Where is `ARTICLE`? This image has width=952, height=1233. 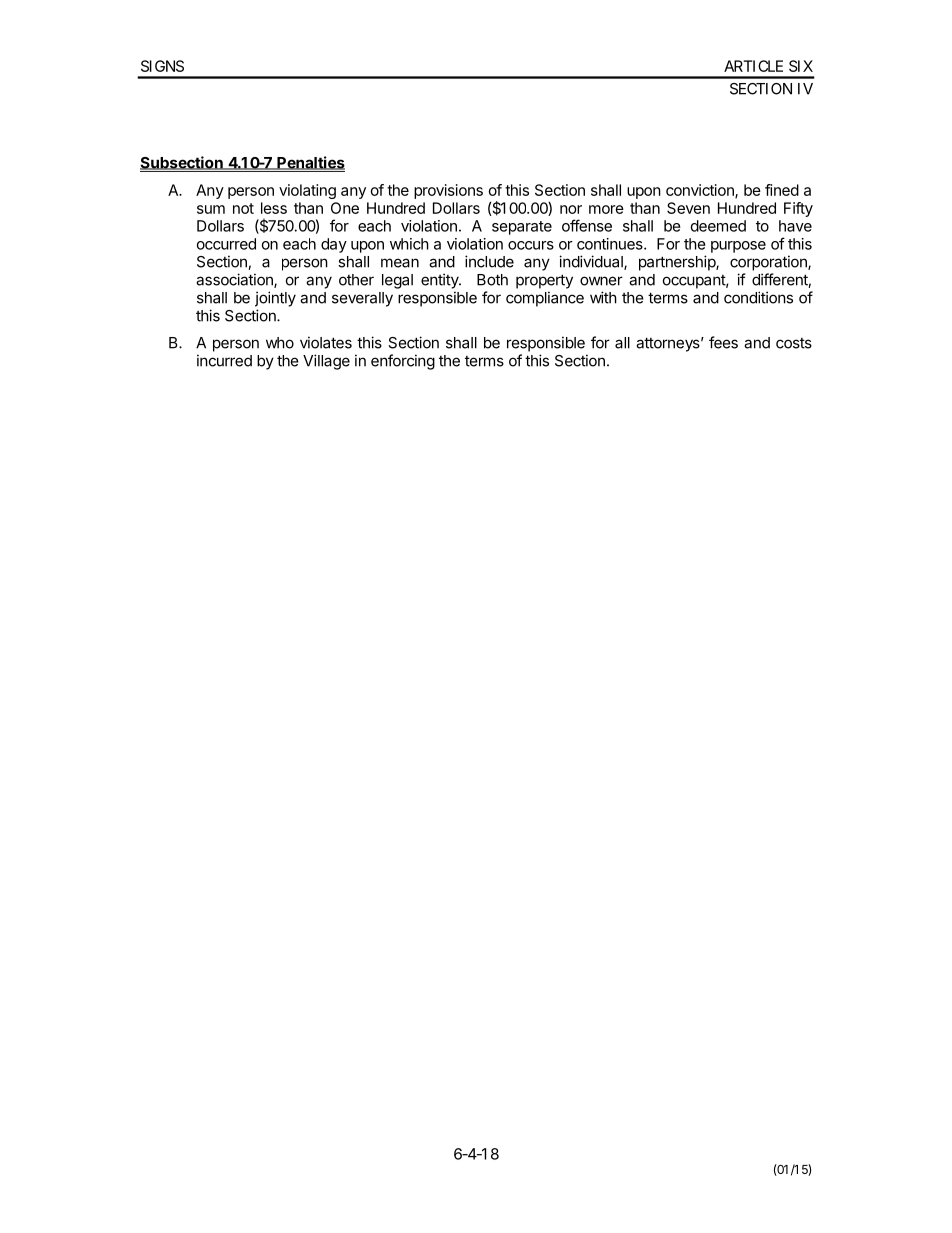
ARTICLE is located at coordinates (753, 66).
